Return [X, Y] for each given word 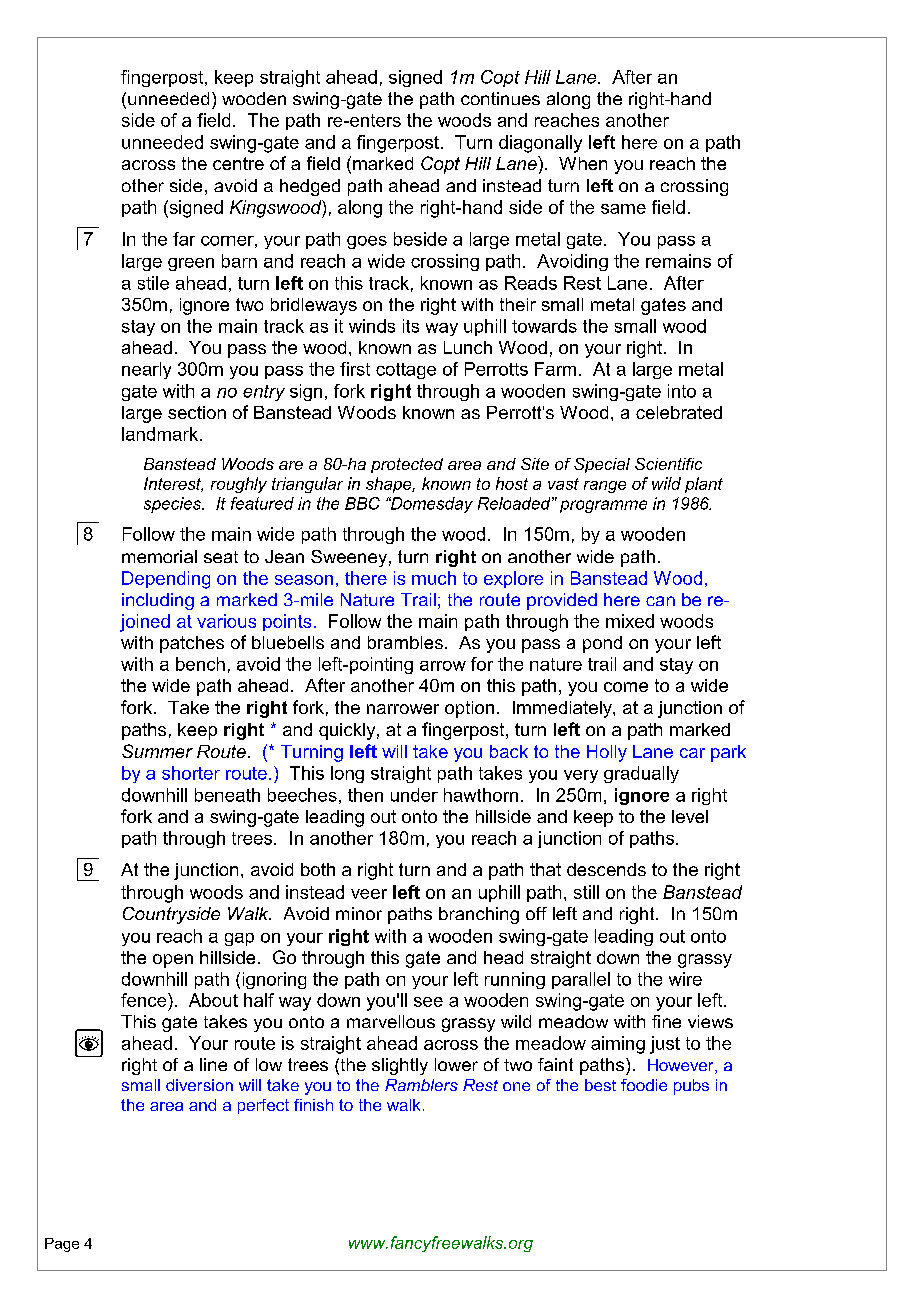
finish [313, 1105]
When [583, 163]
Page [62, 1245]
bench [200, 664]
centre [238, 163]
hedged [310, 187]
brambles [405, 642]
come [626, 687]
